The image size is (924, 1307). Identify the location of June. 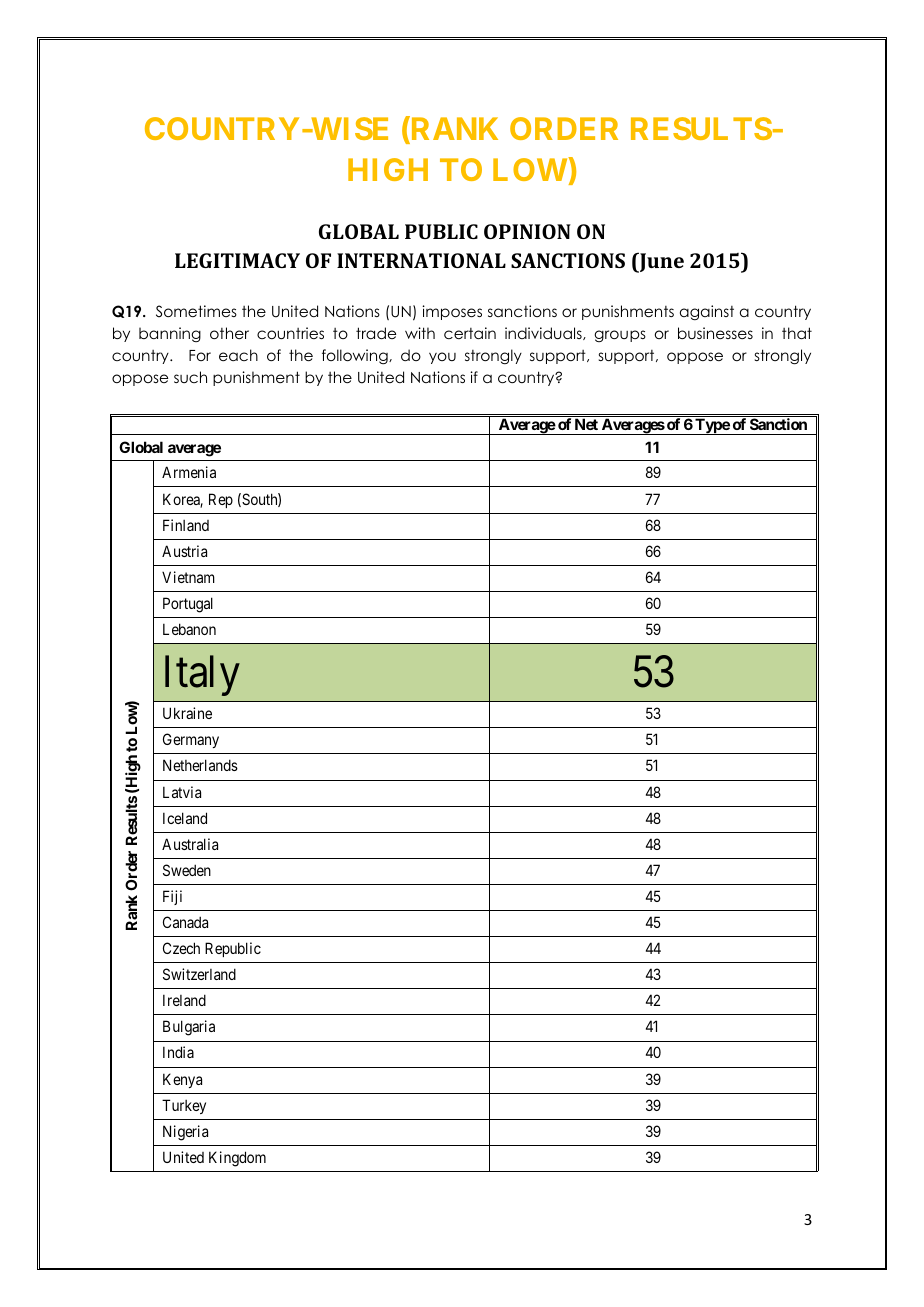
(660, 262).
